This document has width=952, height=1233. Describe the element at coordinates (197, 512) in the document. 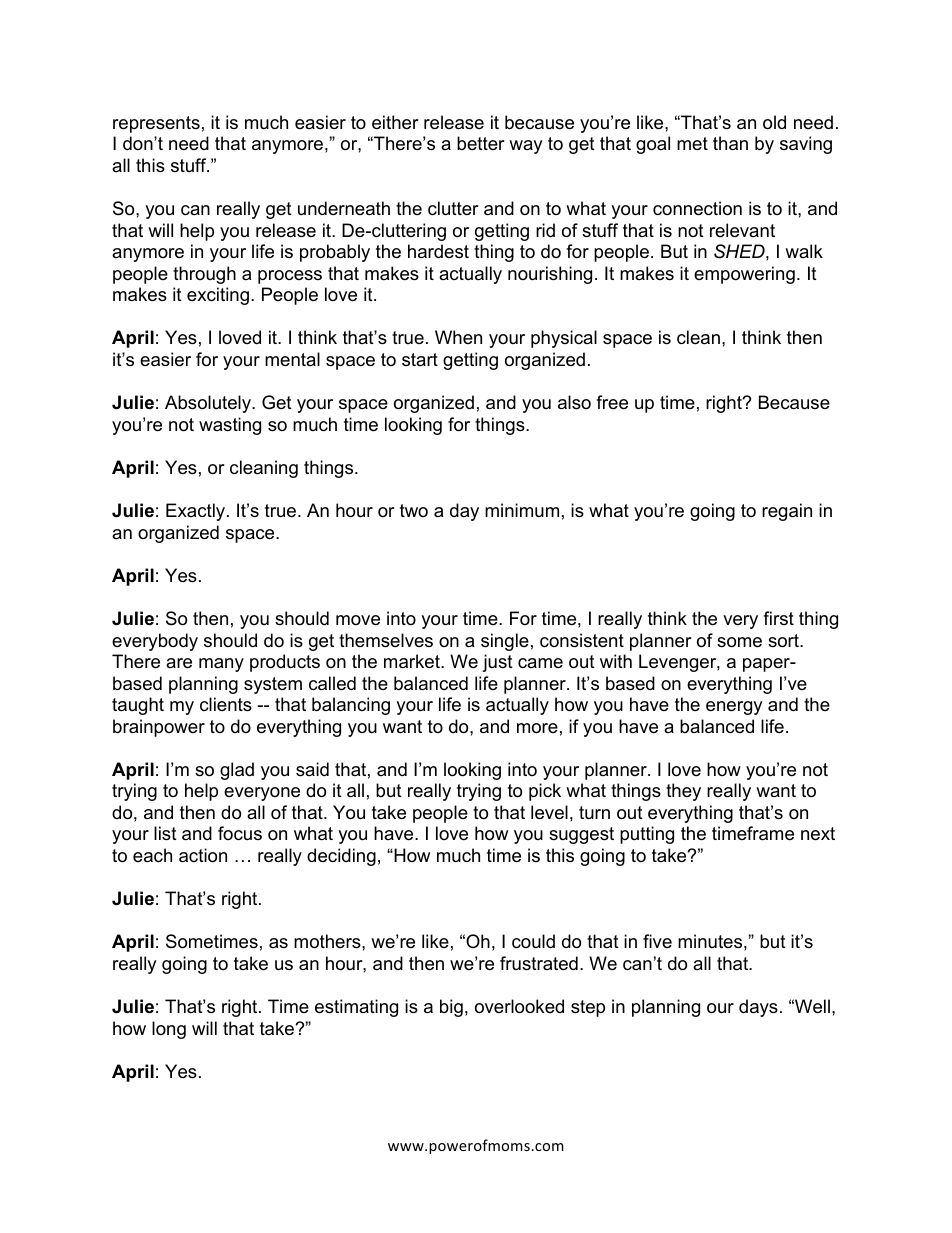

I see `Exactly` at that location.
